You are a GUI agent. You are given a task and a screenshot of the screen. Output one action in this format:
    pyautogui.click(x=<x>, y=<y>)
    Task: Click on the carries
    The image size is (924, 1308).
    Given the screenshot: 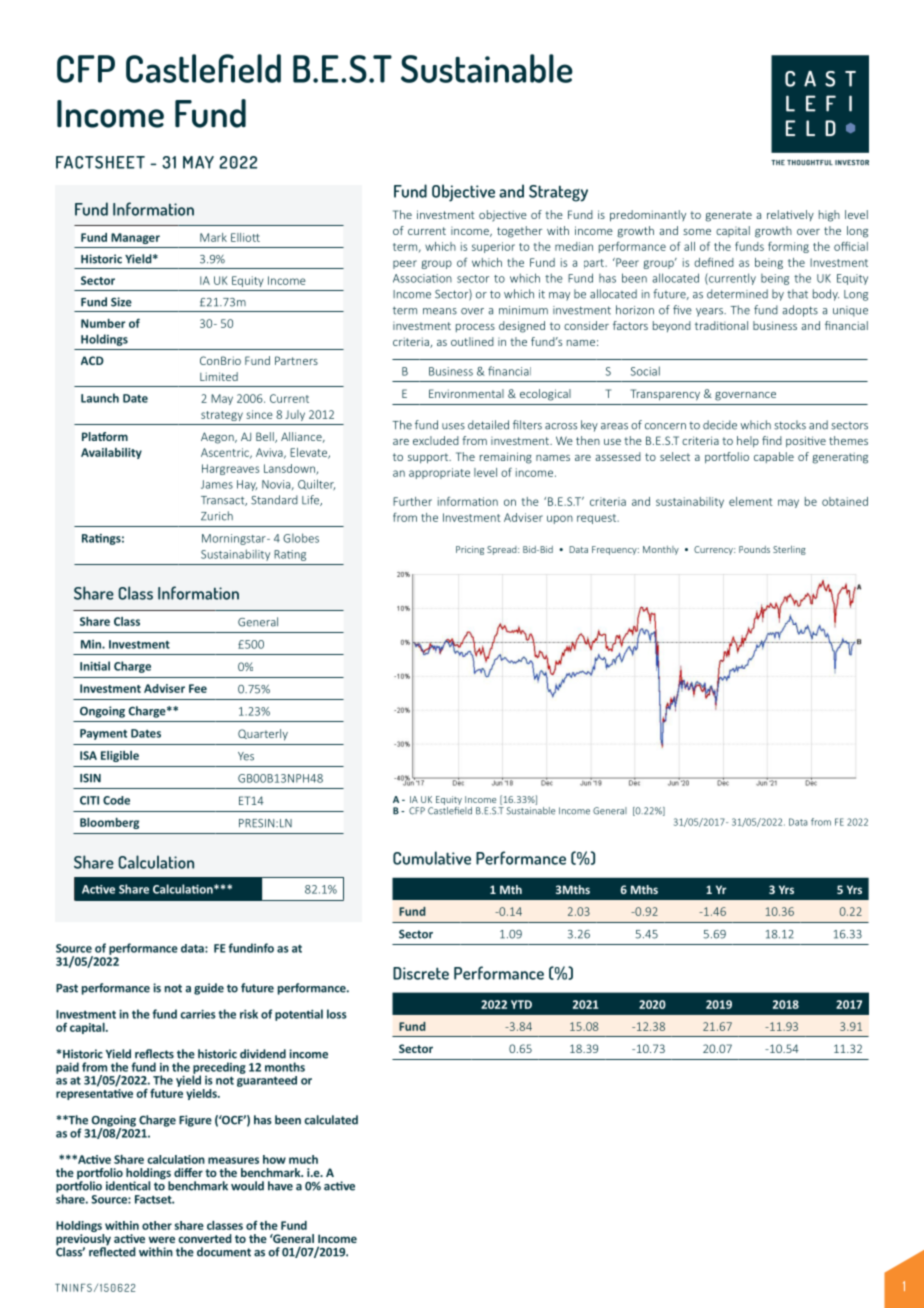 What is the action you would take?
    pyautogui.click(x=198, y=1014)
